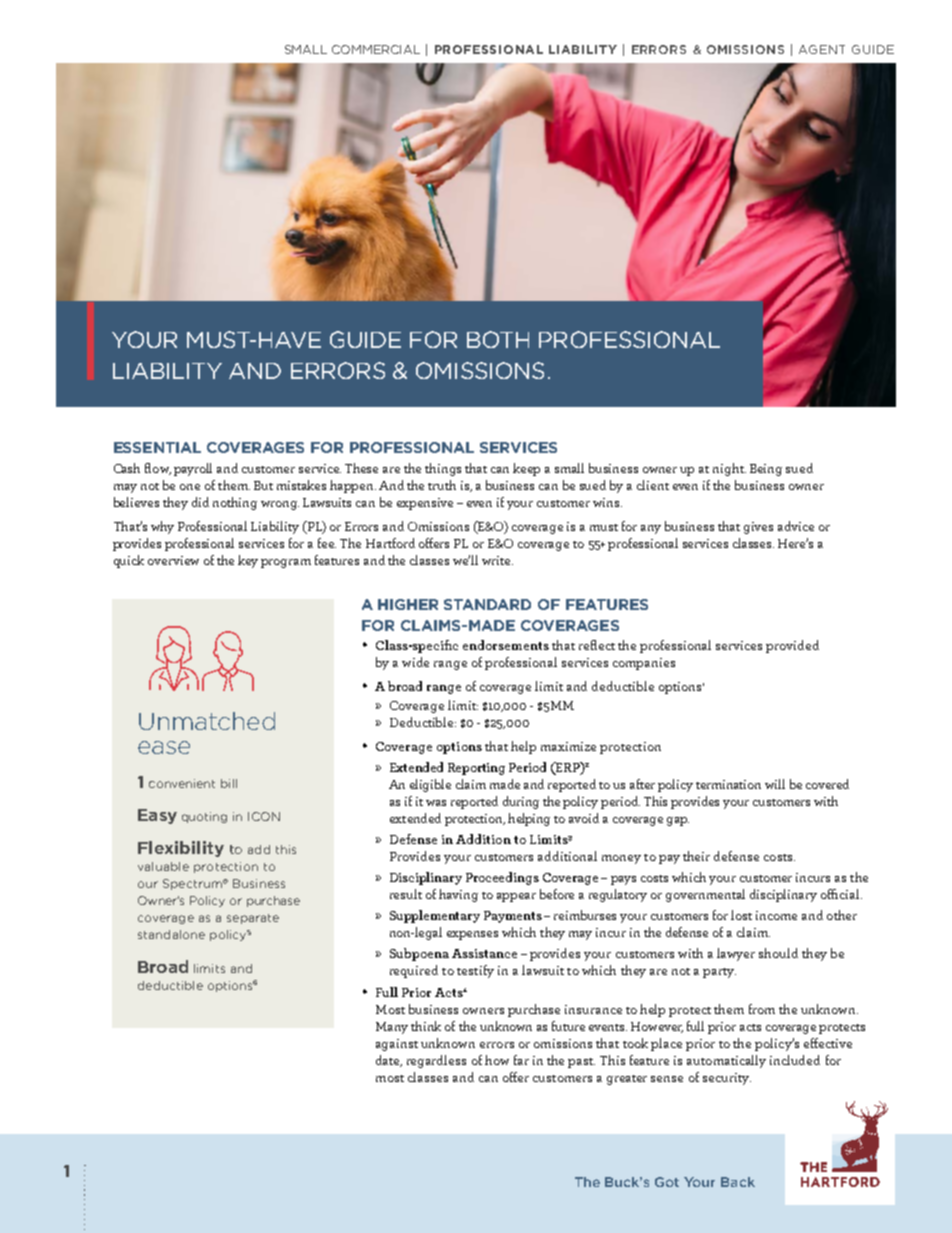 This image has height=1233, width=952. Describe the element at coordinates (193, 469) in the image. I see `payroll` at that location.
